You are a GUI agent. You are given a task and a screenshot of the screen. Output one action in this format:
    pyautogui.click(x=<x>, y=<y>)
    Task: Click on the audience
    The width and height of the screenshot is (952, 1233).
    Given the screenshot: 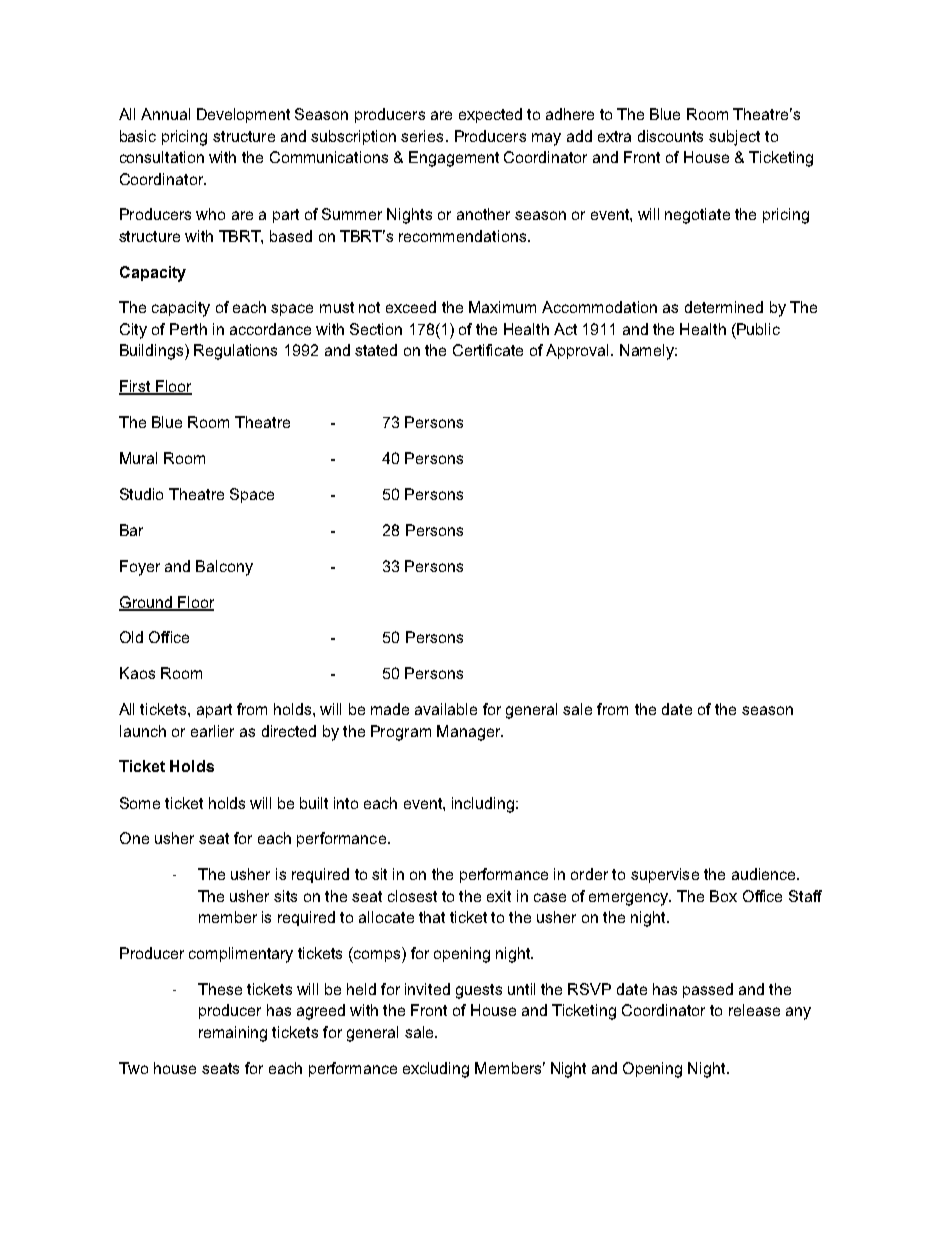 What is the action you would take?
    pyautogui.click(x=765, y=874)
